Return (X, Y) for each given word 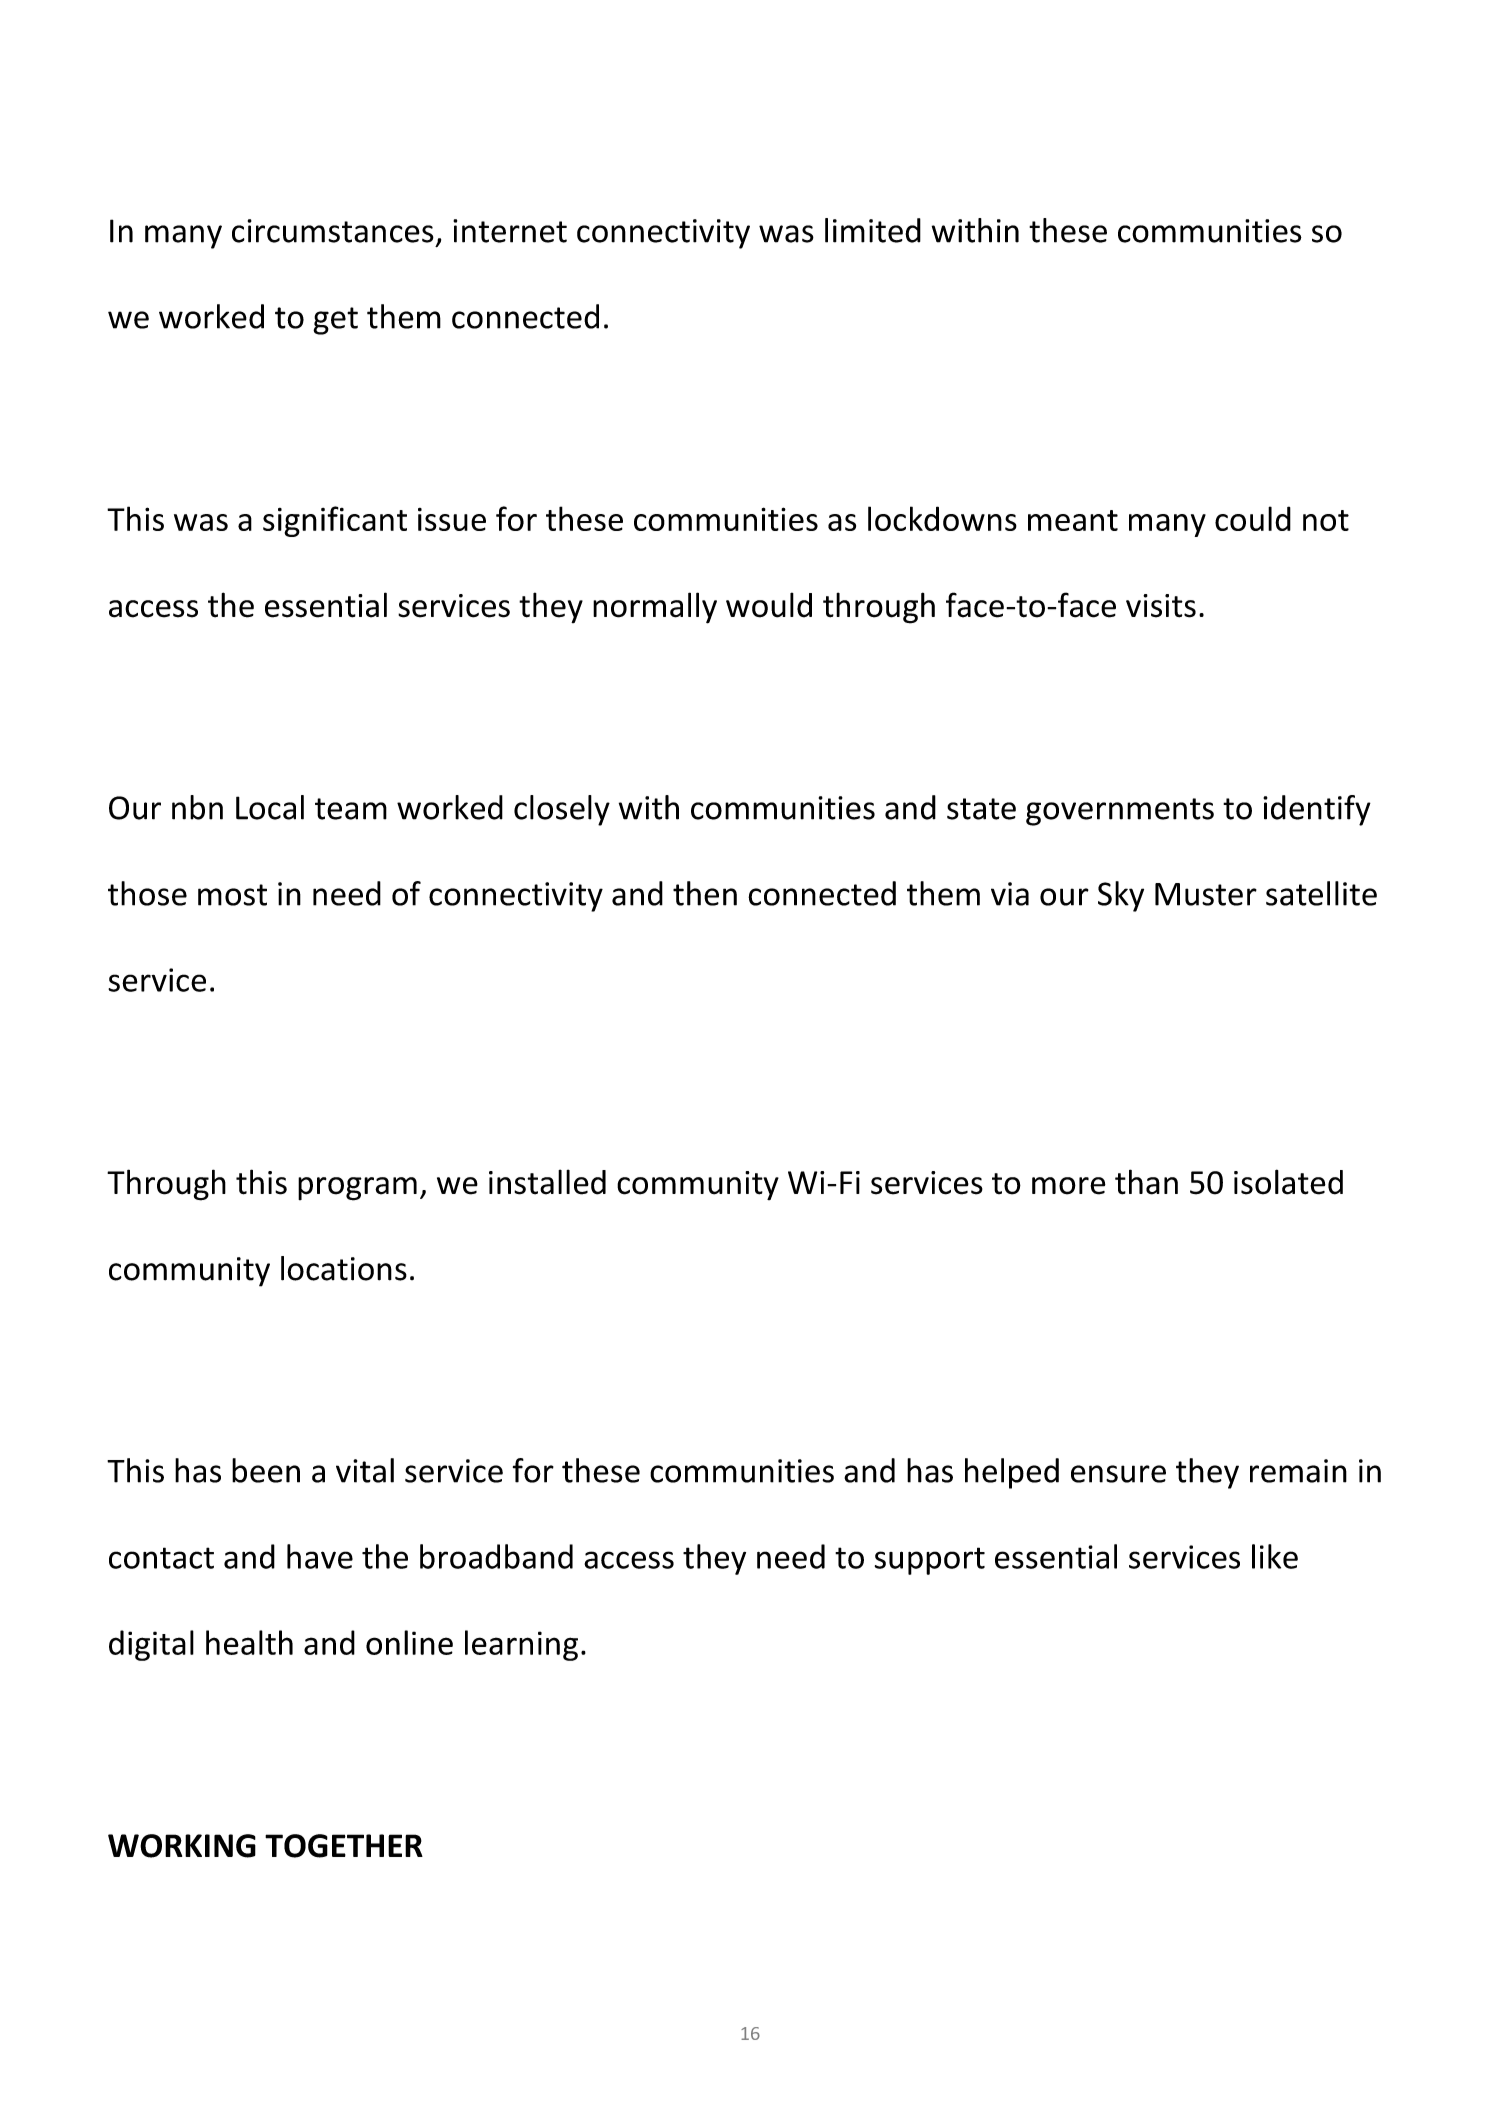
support (930, 1561)
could (1253, 518)
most (232, 895)
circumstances (333, 231)
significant (335, 521)
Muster (1206, 894)
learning (521, 1645)
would (769, 605)
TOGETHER (344, 1846)
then (705, 893)
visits (1161, 606)
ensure (1118, 1474)
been (266, 1470)
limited (873, 230)
